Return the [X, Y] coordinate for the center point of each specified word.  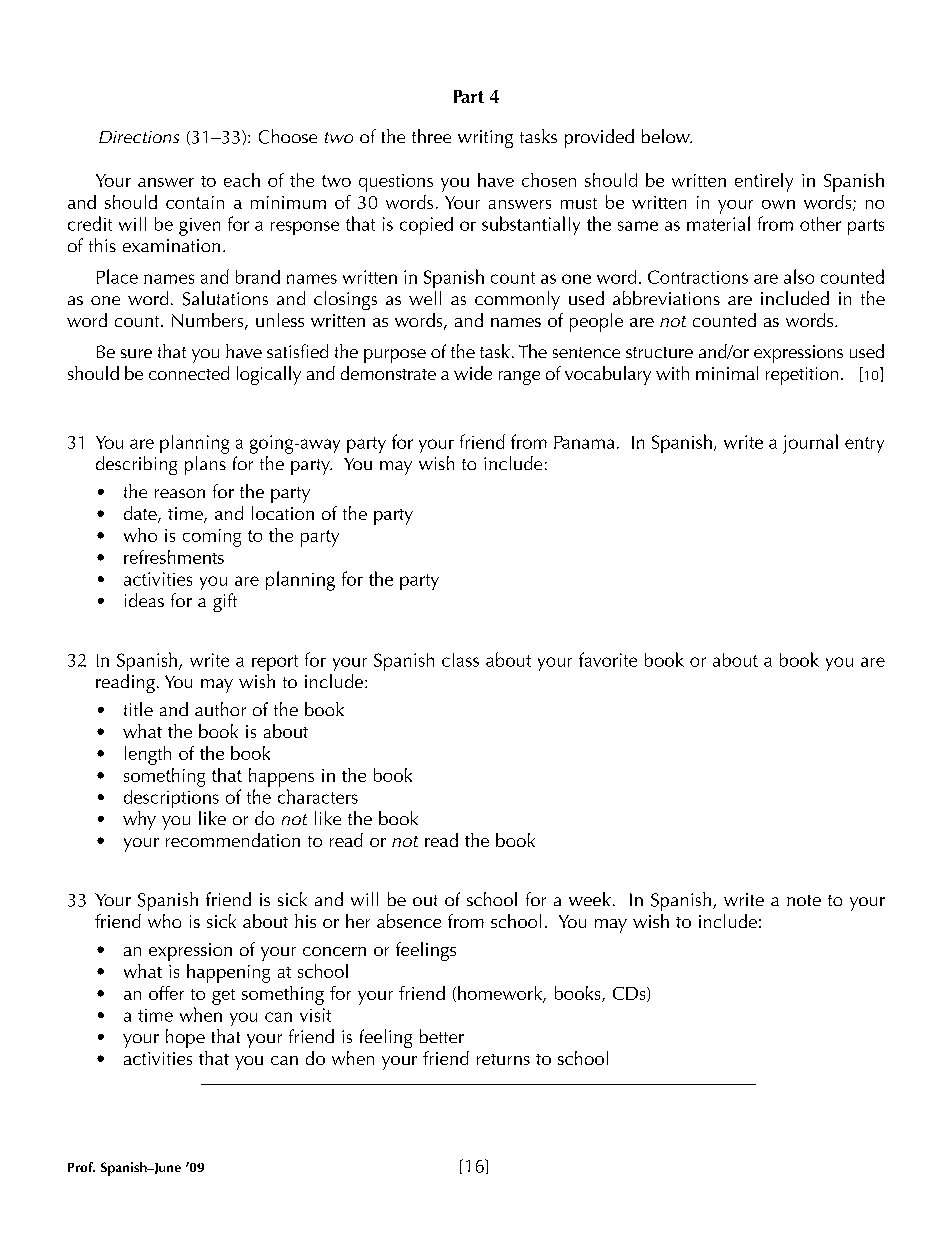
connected [189, 373]
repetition [802, 376]
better [442, 1036]
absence [409, 921]
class [460, 660]
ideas [144, 600]
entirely [764, 182]
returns [503, 1059]
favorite [608, 659]
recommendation [233, 840]
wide [473, 373]
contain [195, 202]
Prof [81, 1167]
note [804, 900]
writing [485, 139]
